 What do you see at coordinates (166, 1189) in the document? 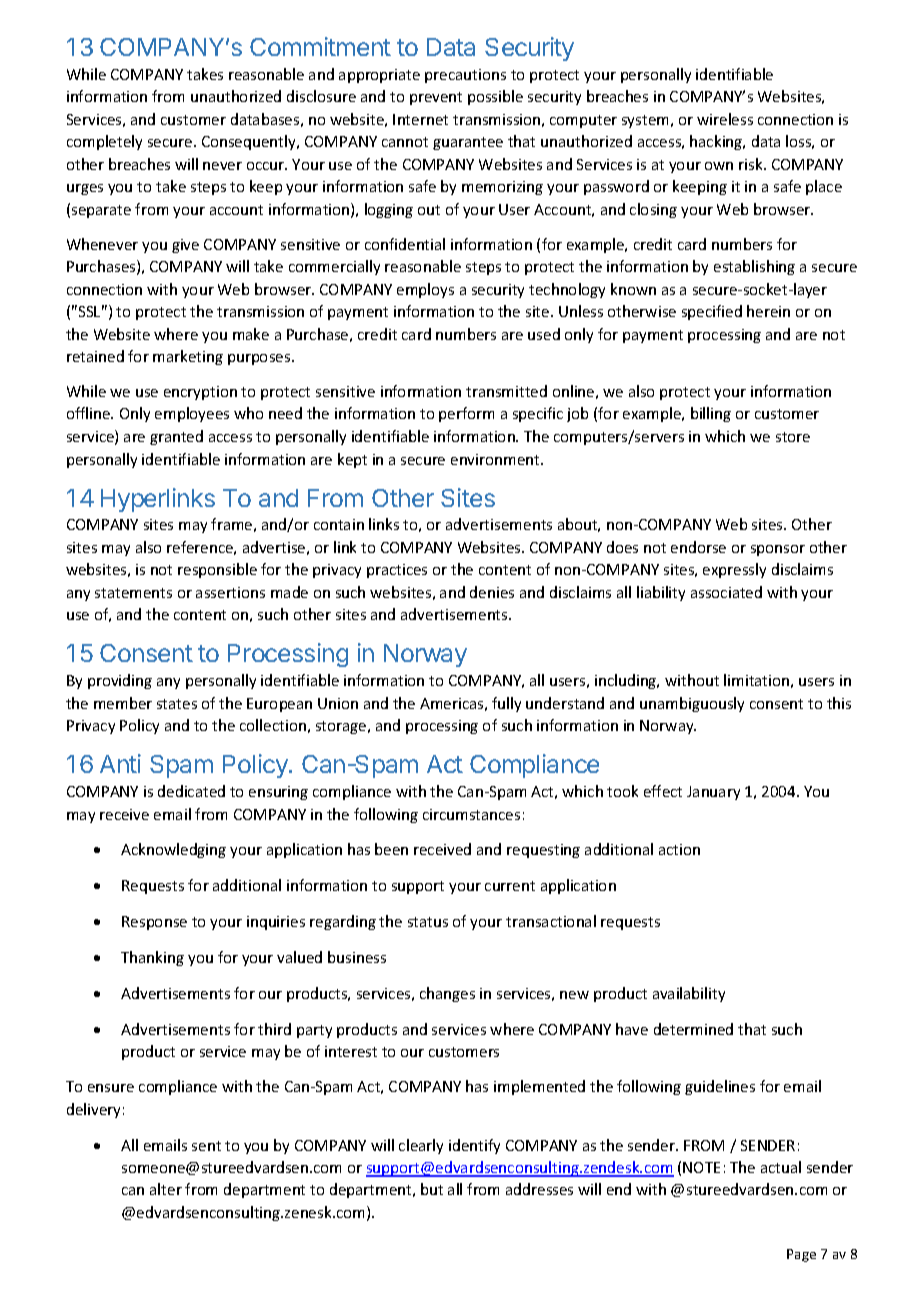
I see `alter` at bounding box center [166, 1189].
